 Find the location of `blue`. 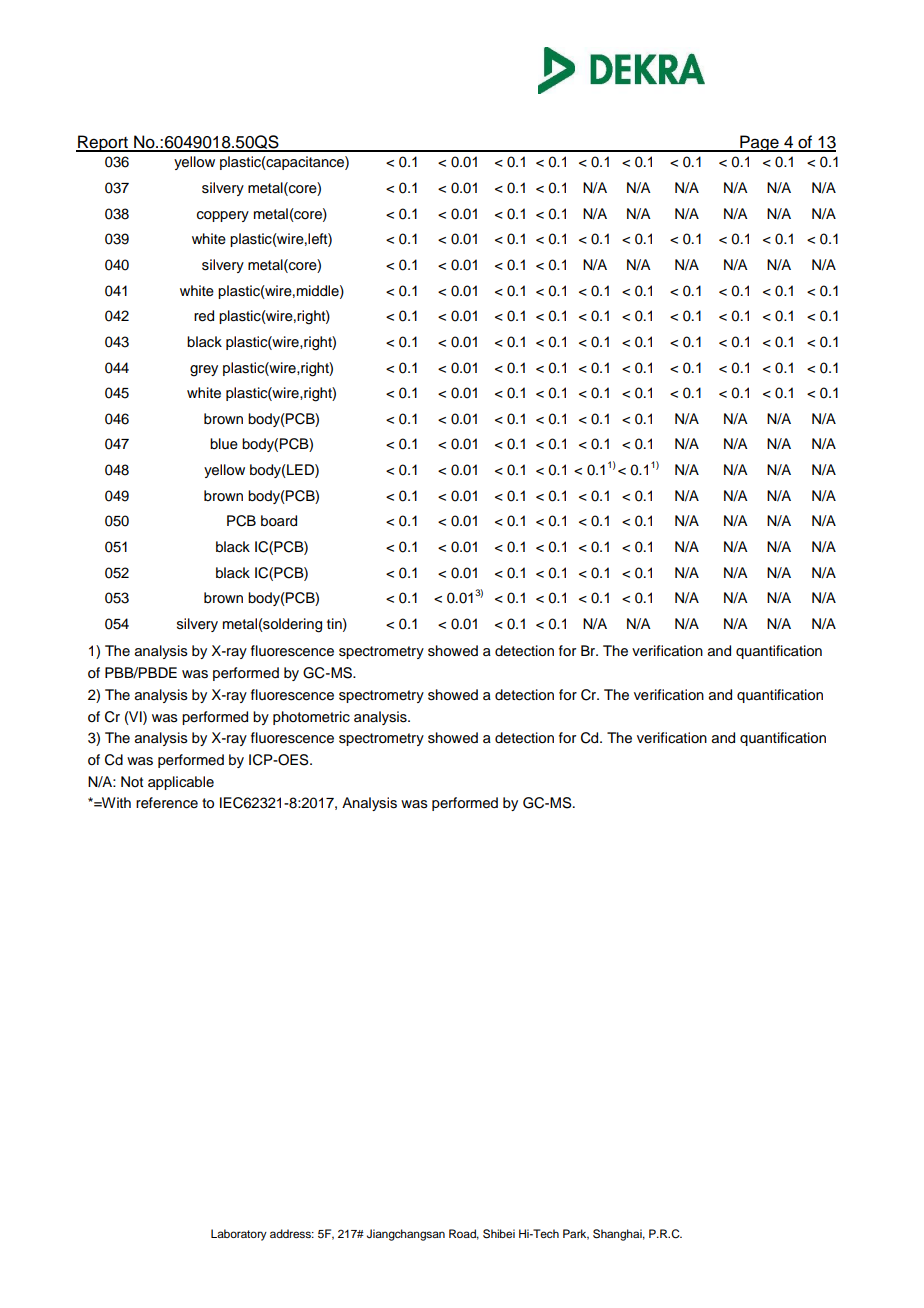

blue is located at coordinates (224, 444).
